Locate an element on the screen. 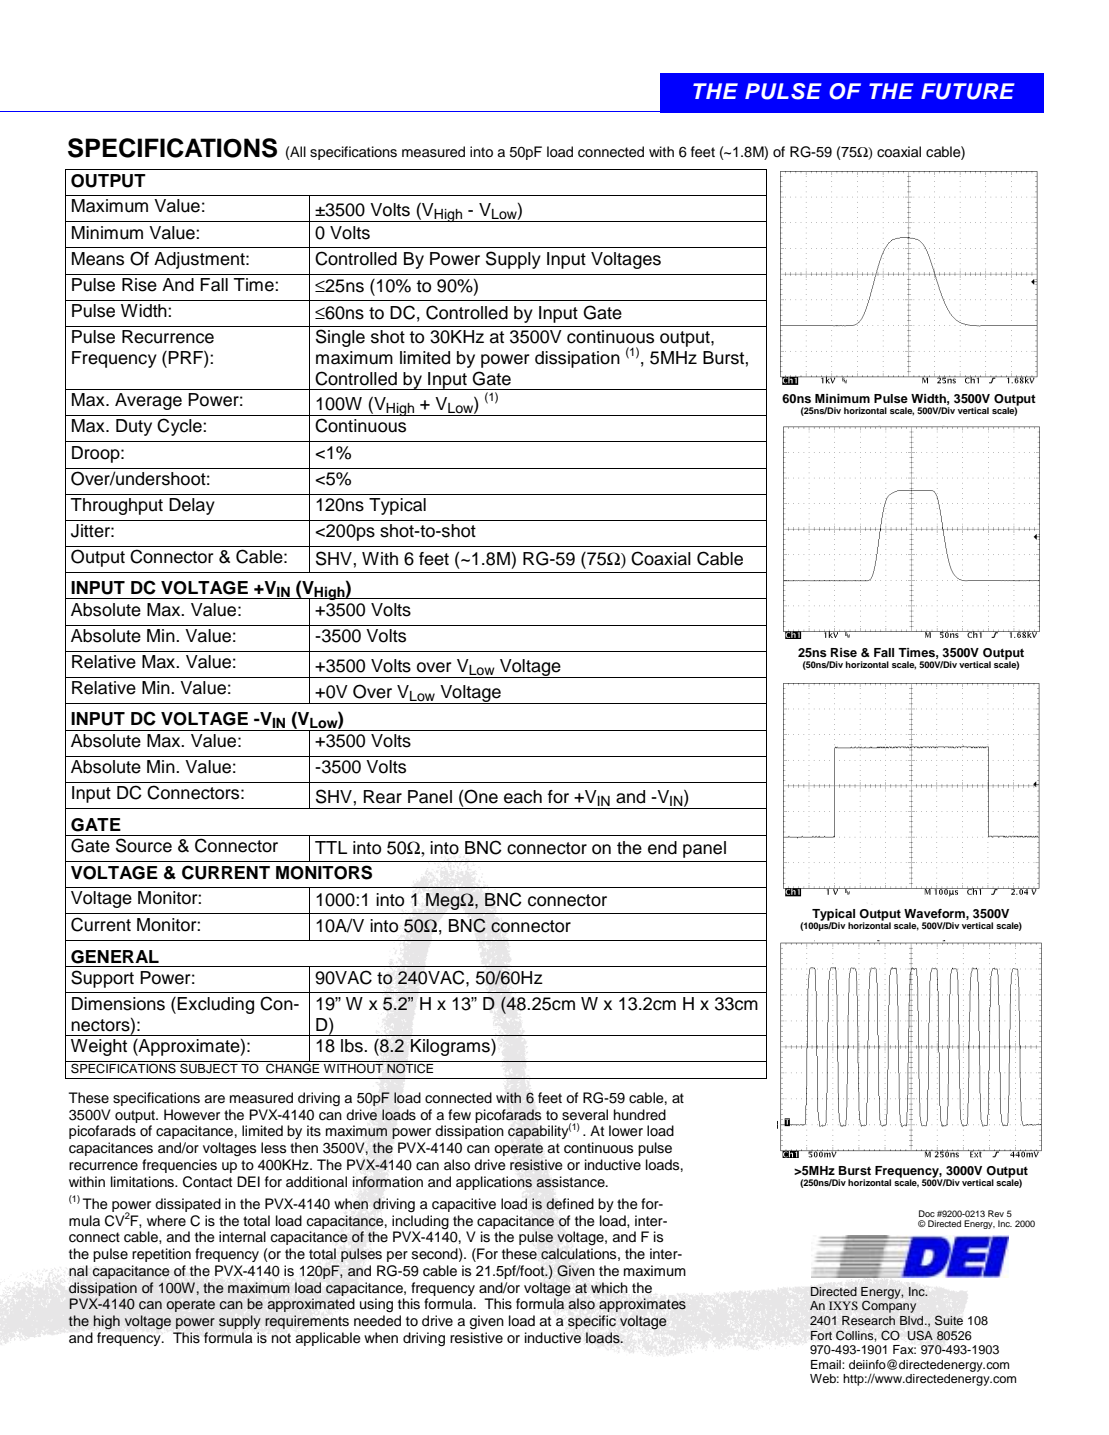  Means is located at coordinates (98, 259).
